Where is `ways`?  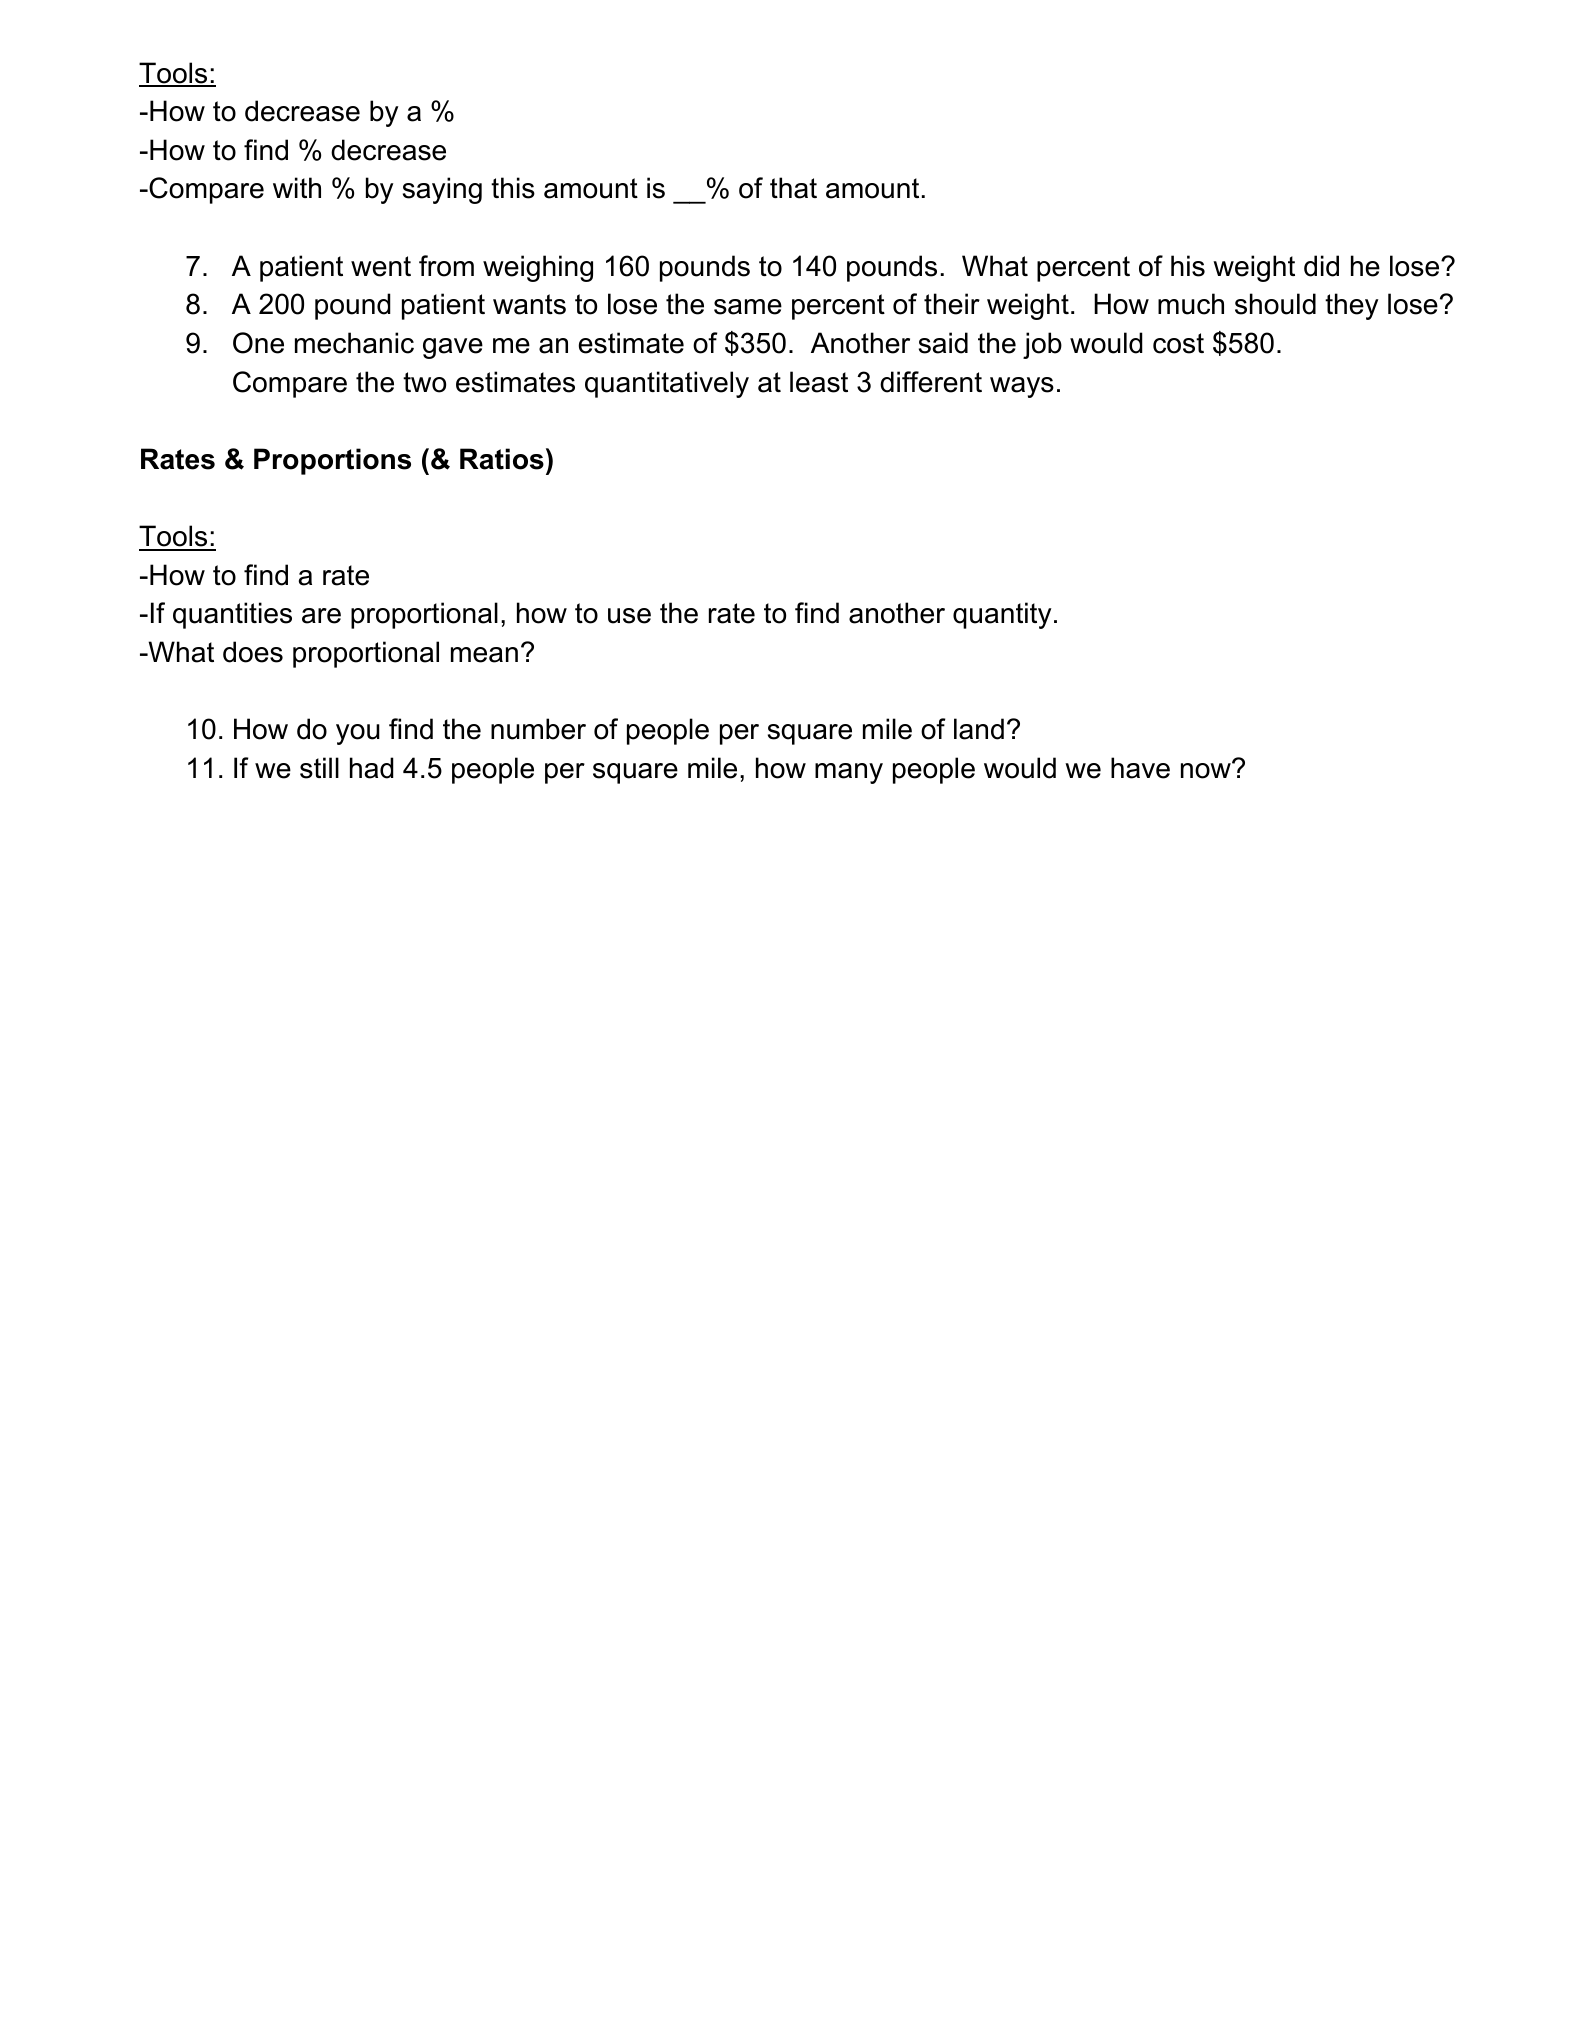
ways is located at coordinates (1022, 387).
